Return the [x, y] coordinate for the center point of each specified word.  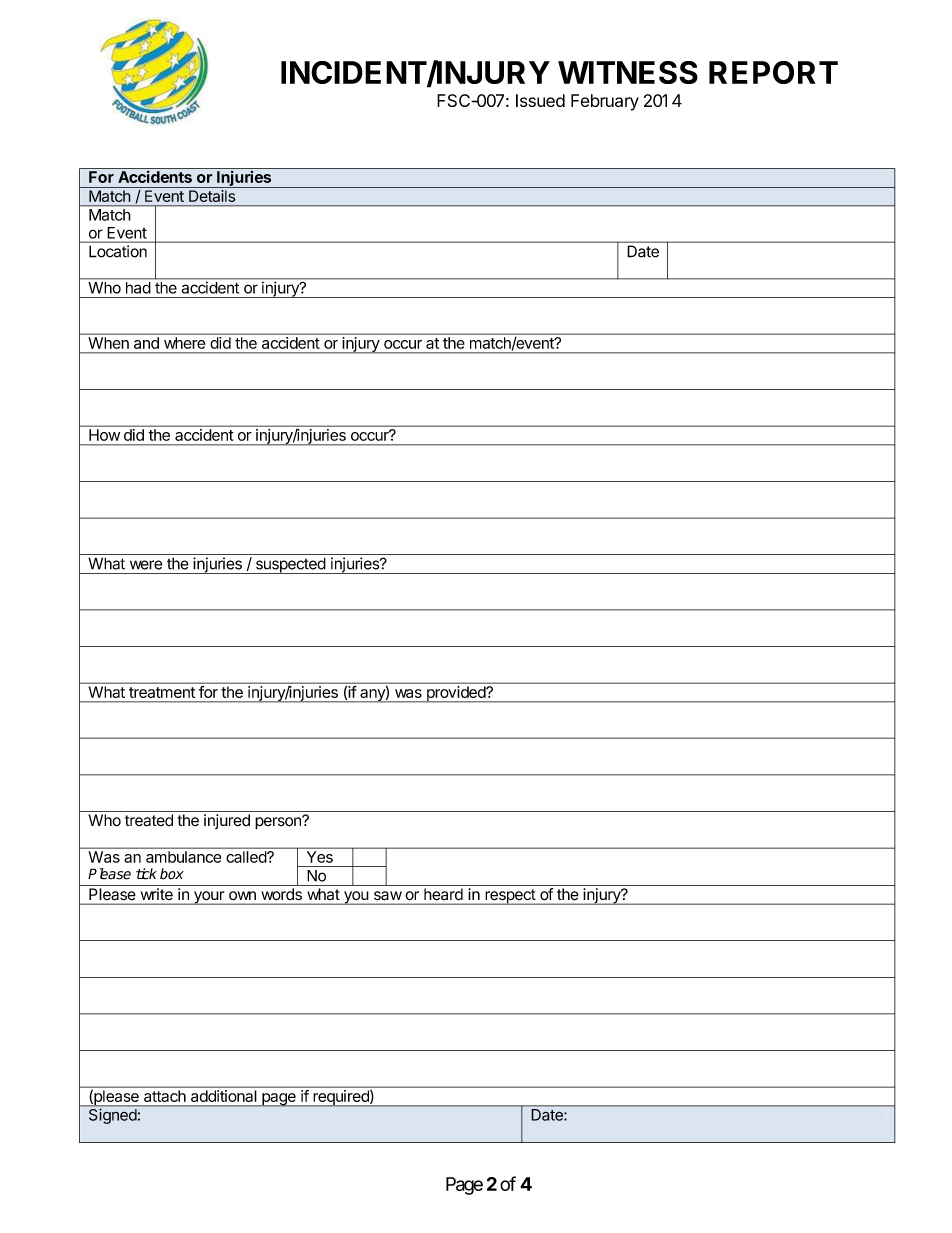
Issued [540, 100]
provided [455, 694]
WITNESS [628, 72]
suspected [290, 565]
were [146, 565]
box [172, 874]
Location [118, 251]
